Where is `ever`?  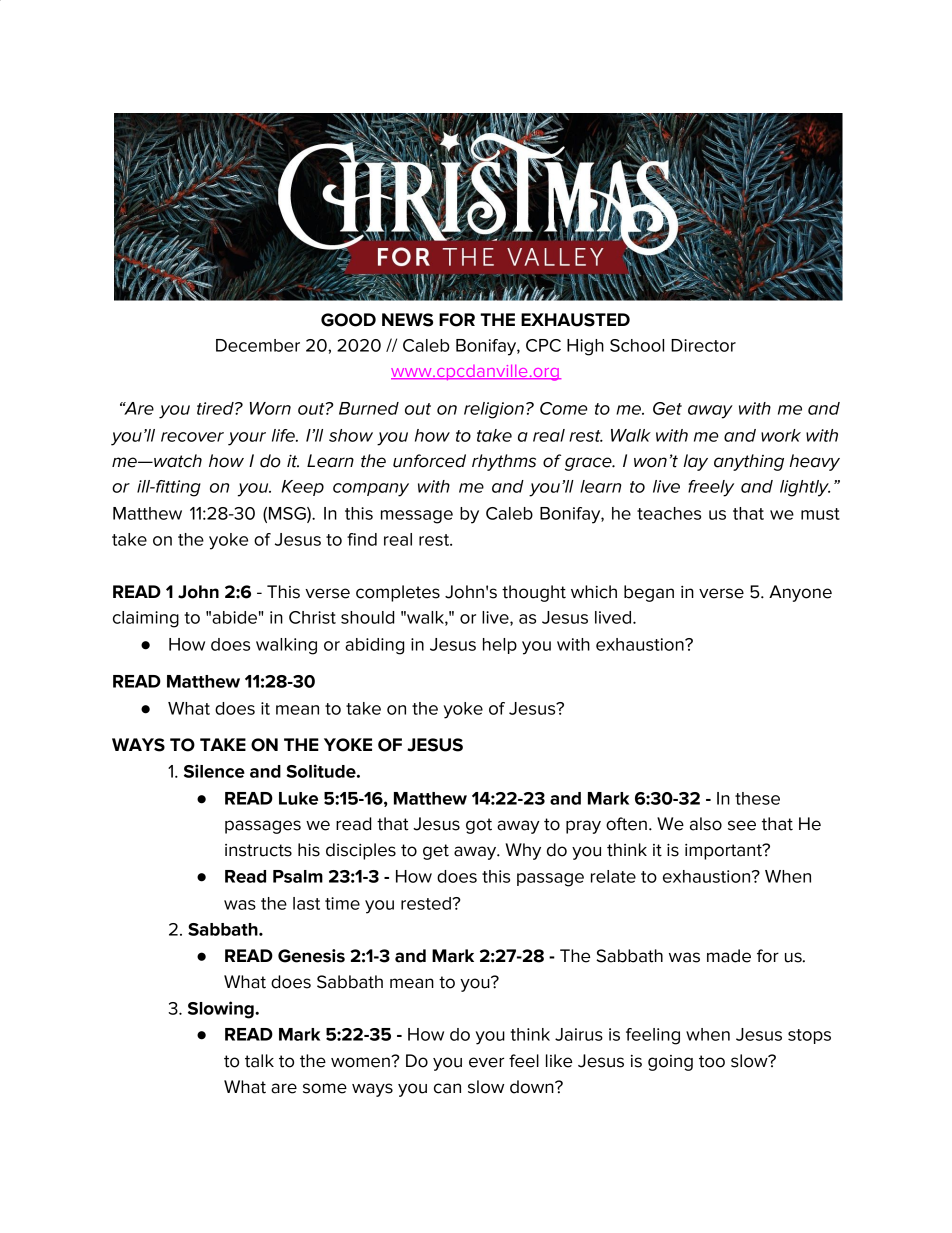
ever is located at coordinates (486, 1062).
